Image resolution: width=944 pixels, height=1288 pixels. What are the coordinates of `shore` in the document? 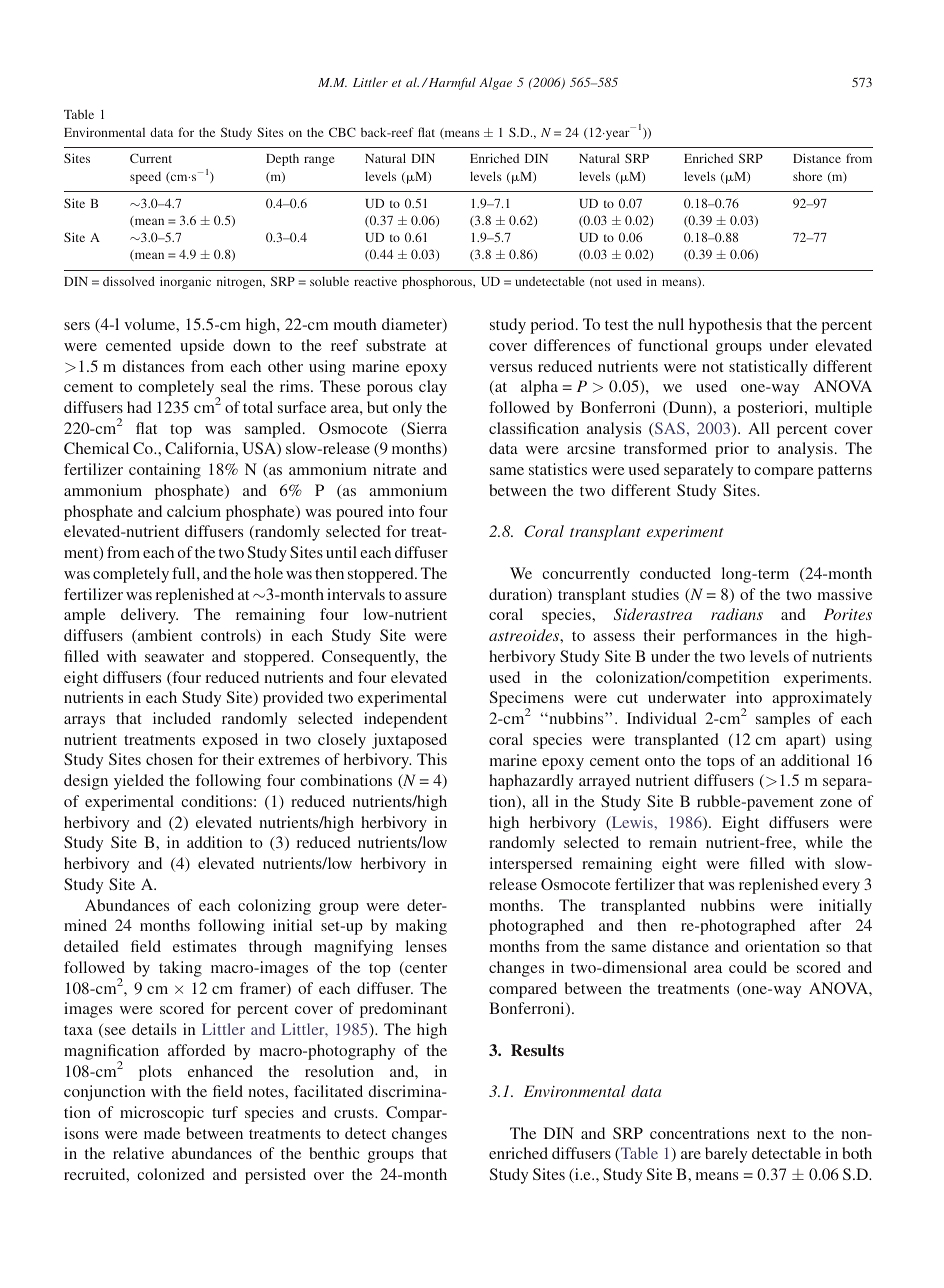 It's located at (807, 176).
